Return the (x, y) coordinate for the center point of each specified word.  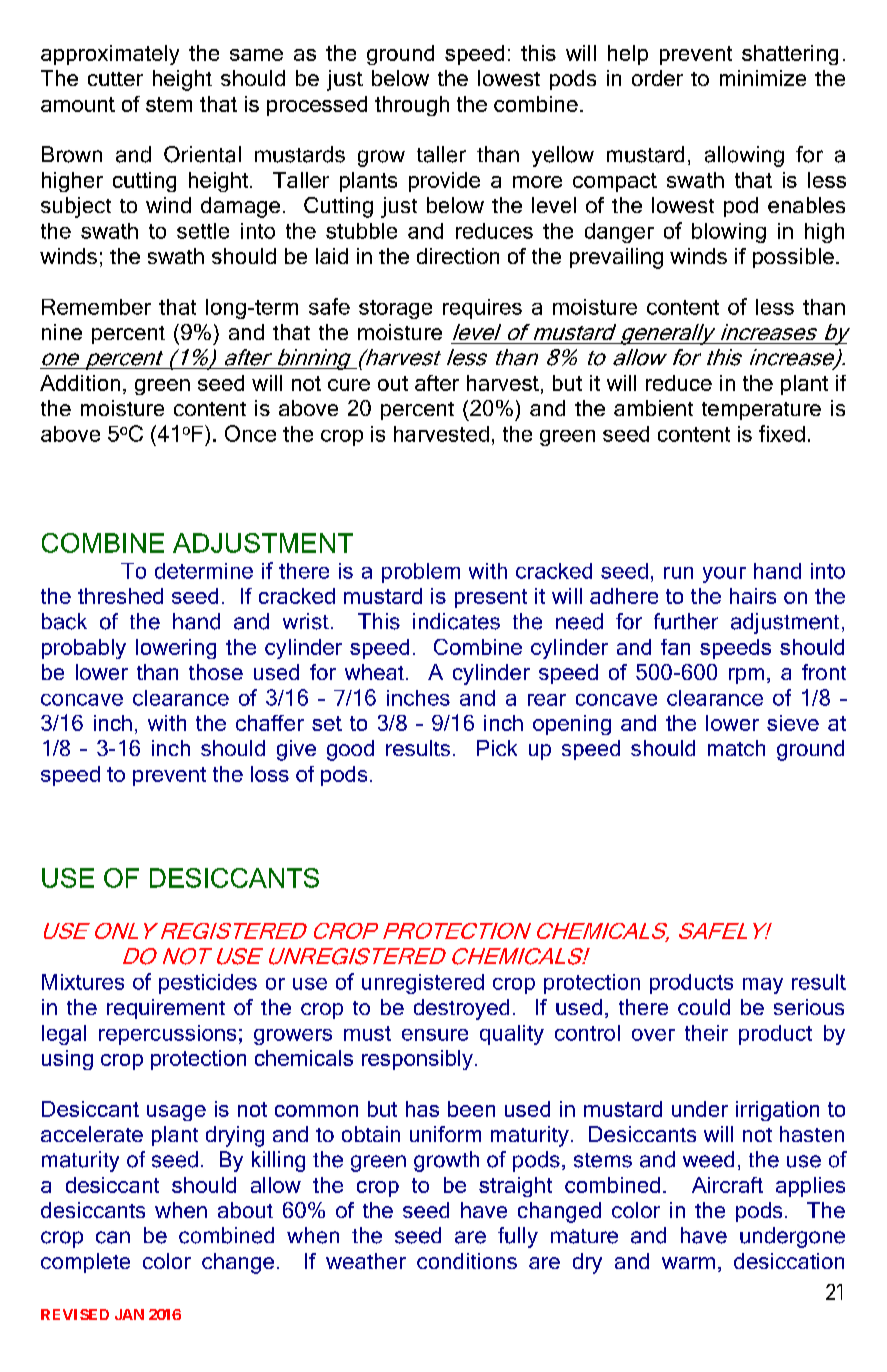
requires (482, 309)
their (706, 1033)
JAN (129, 1314)
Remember (96, 307)
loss (270, 774)
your (724, 575)
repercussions (167, 1035)
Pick (497, 748)
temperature (761, 411)
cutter (115, 79)
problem (421, 573)
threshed (120, 596)
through (412, 106)
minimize (763, 78)
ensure (435, 1035)
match (736, 748)
